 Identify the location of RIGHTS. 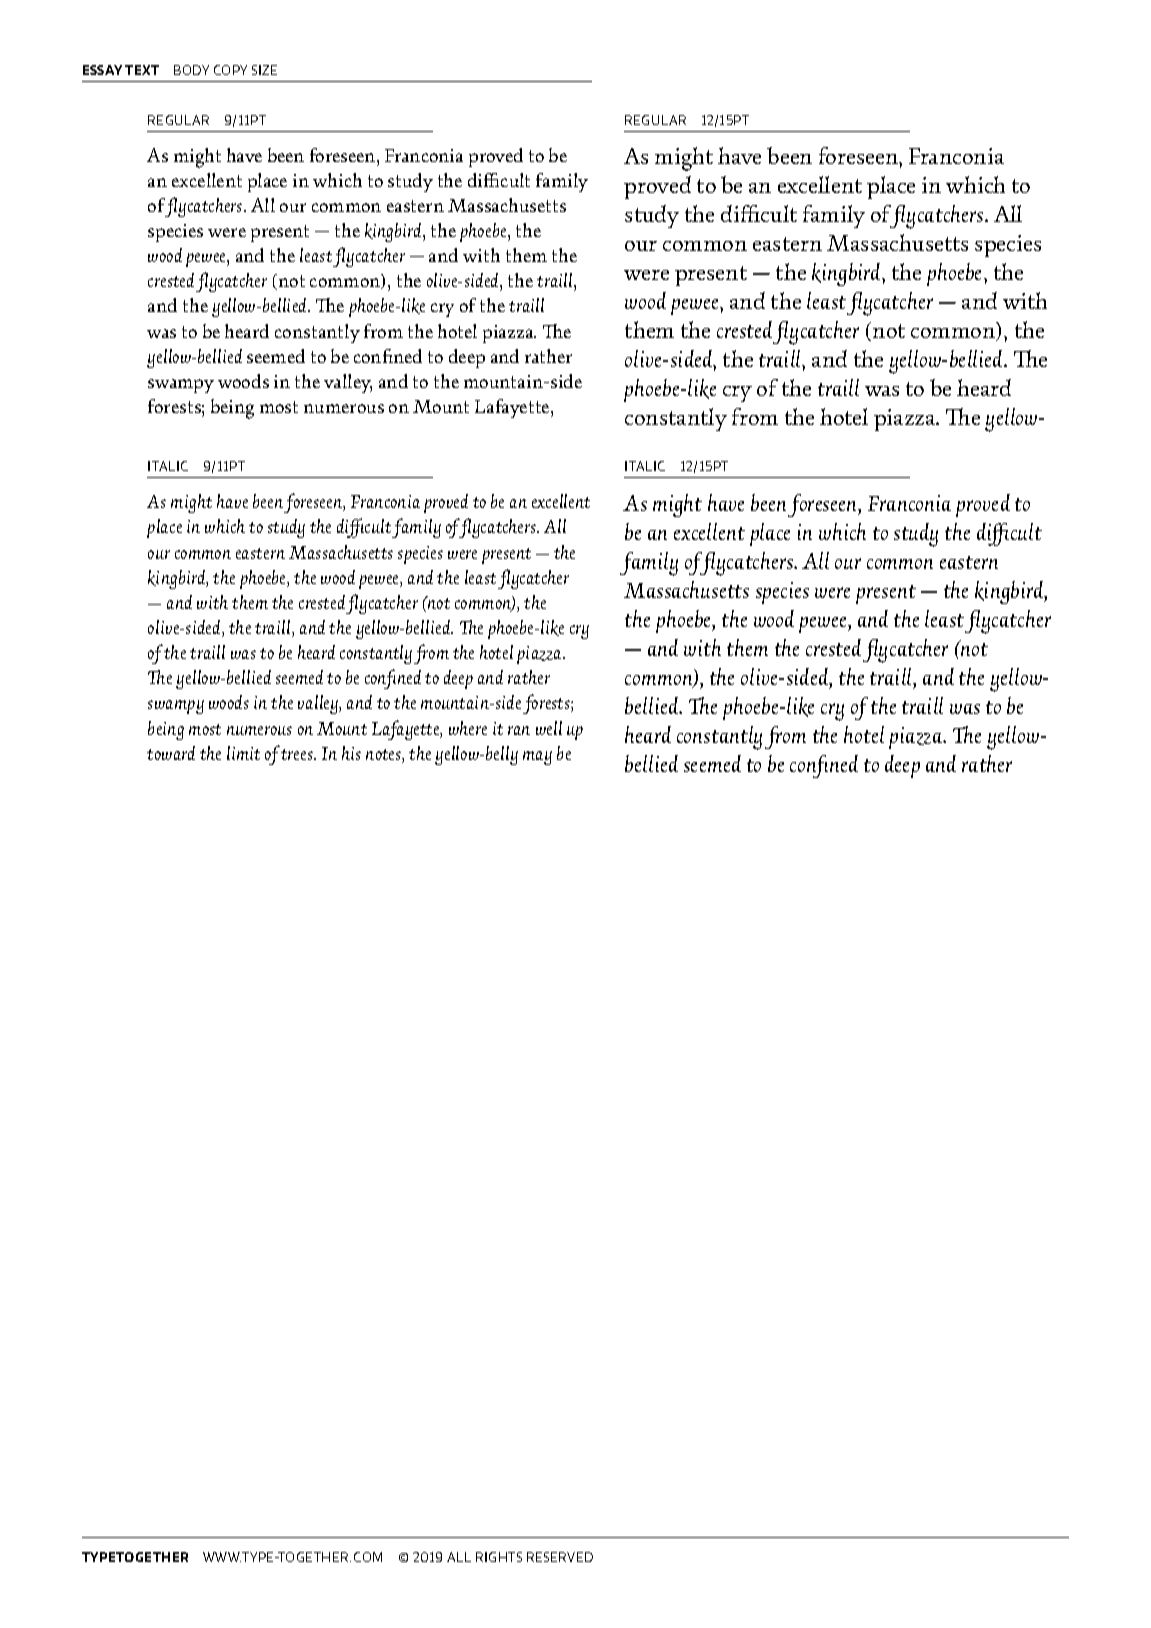
(499, 1557).
